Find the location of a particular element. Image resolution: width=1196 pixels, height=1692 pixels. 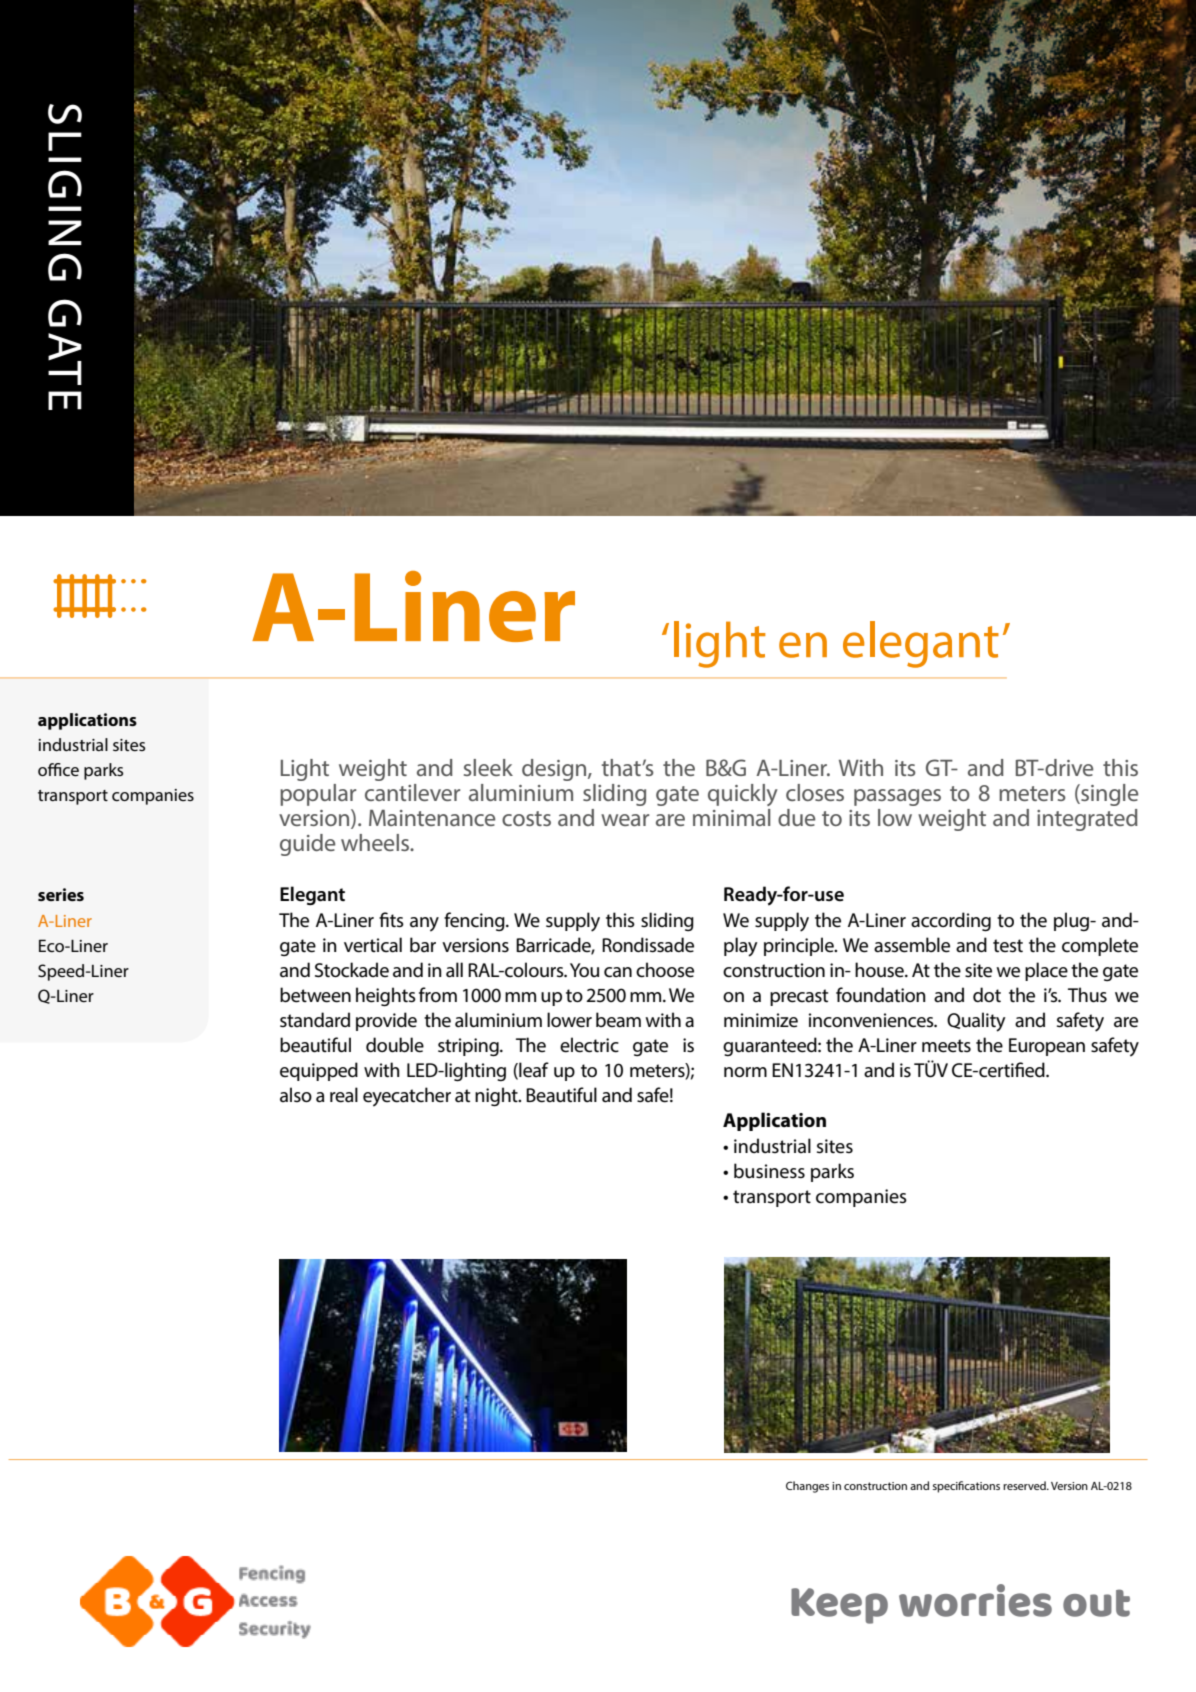

You is located at coordinates (584, 970).
